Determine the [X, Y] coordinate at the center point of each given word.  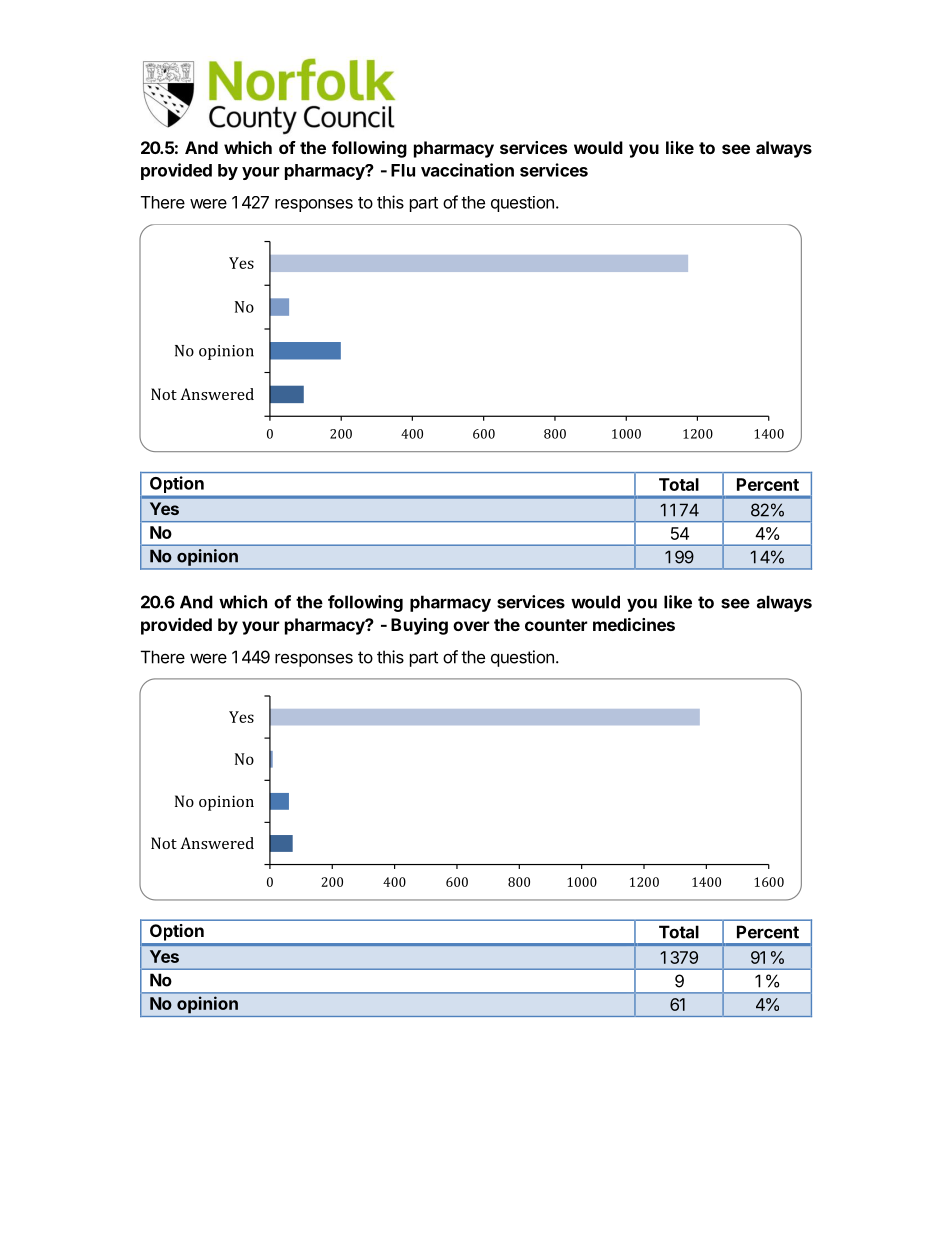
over [471, 626]
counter [556, 625]
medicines [634, 624]
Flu [403, 170]
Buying [419, 626]
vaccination [467, 170]
